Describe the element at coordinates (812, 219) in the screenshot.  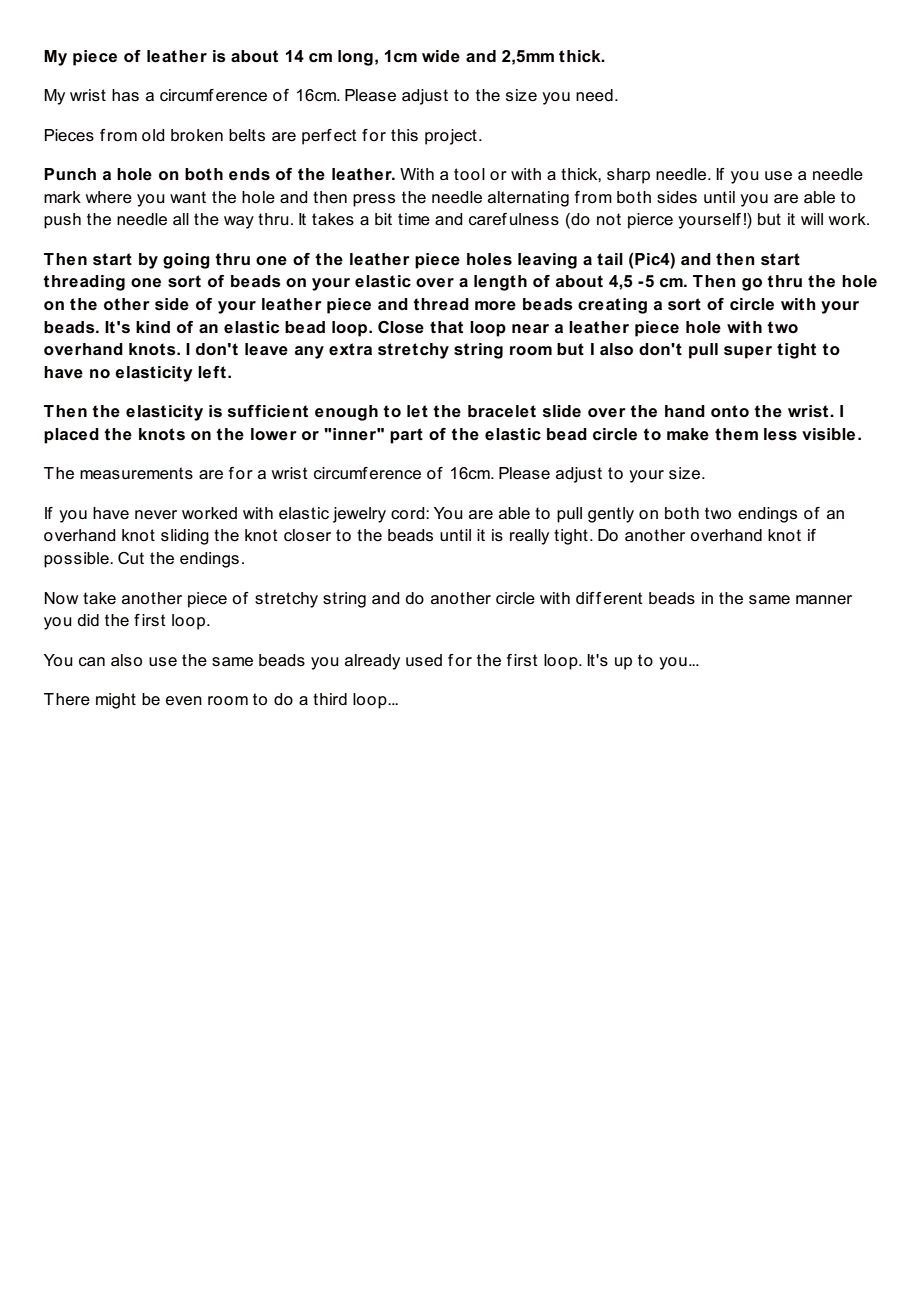
I see `will` at that location.
